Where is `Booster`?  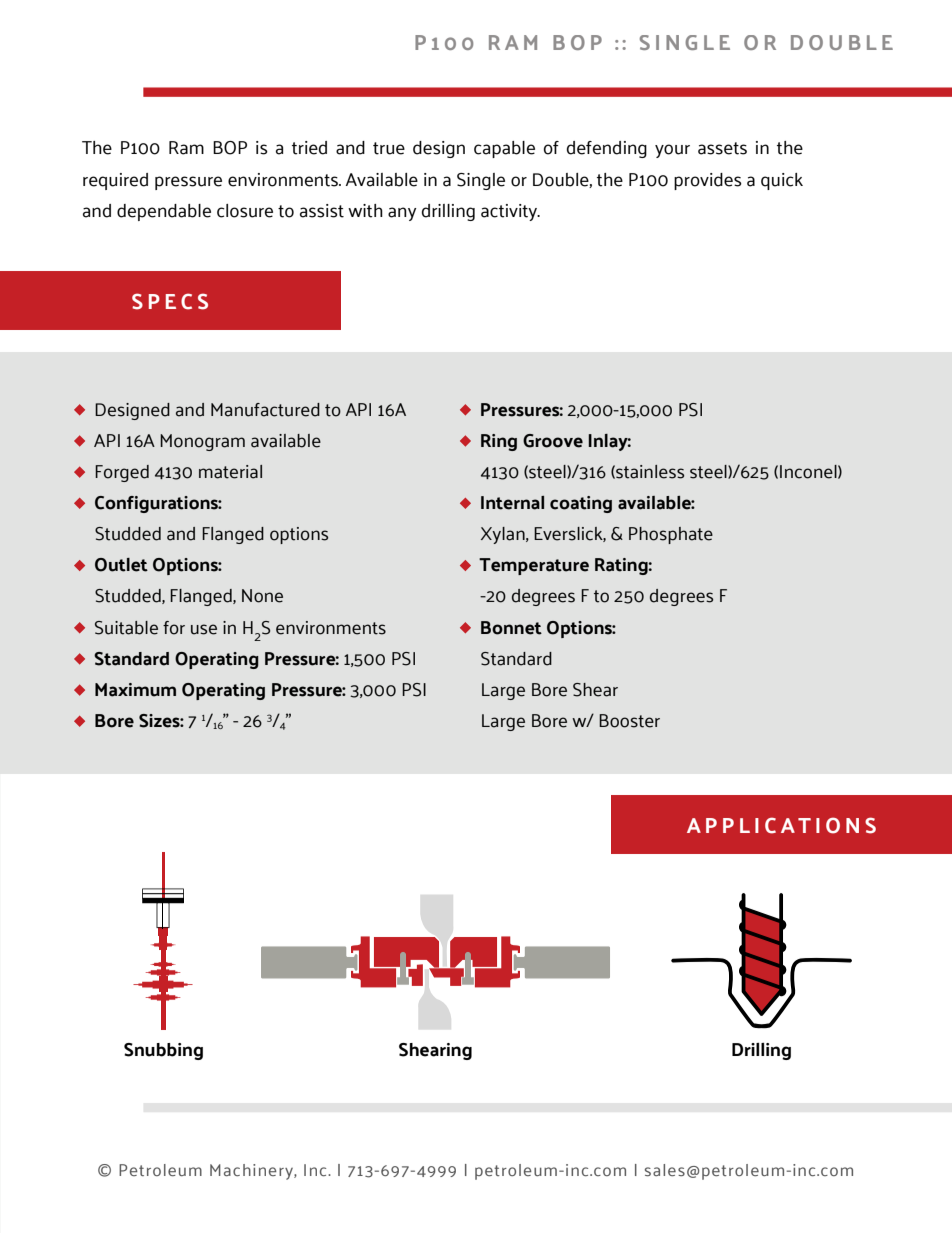 Booster is located at coordinates (629, 721).
